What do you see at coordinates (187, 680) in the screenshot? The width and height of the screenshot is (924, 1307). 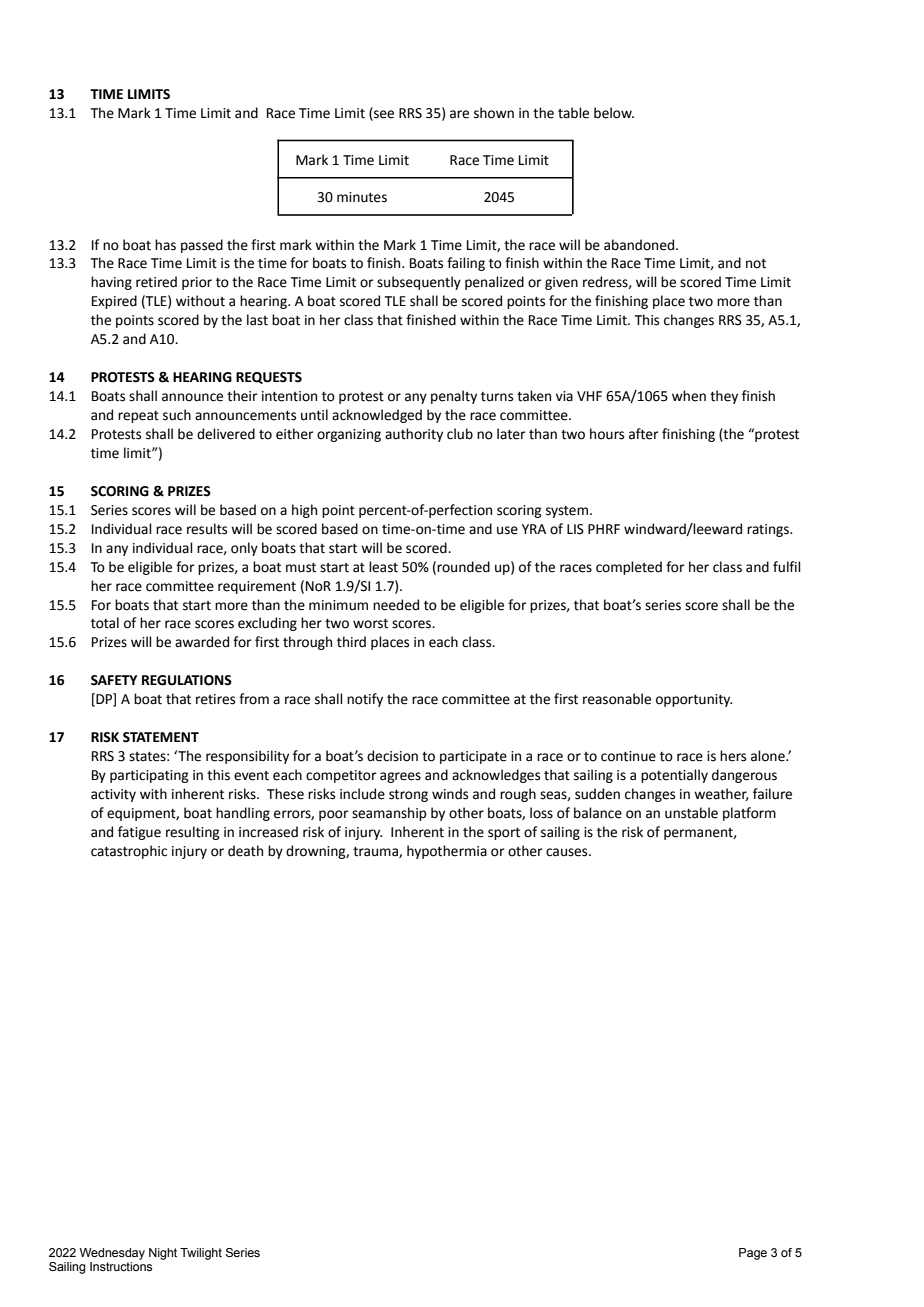 I see `REGULATIONS` at bounding box center [187, 680].
